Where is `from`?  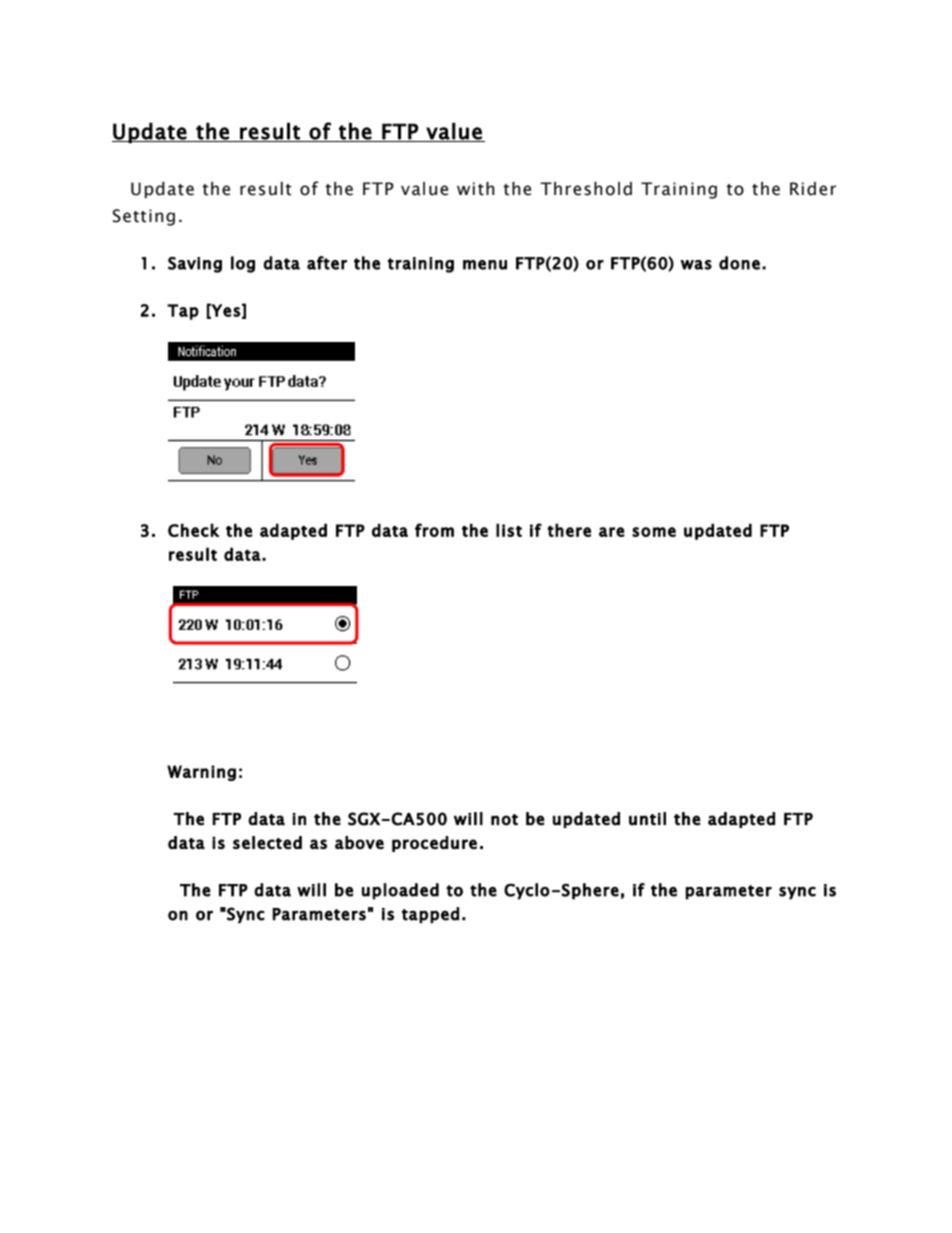 from is located at coordinates (434, 530).
